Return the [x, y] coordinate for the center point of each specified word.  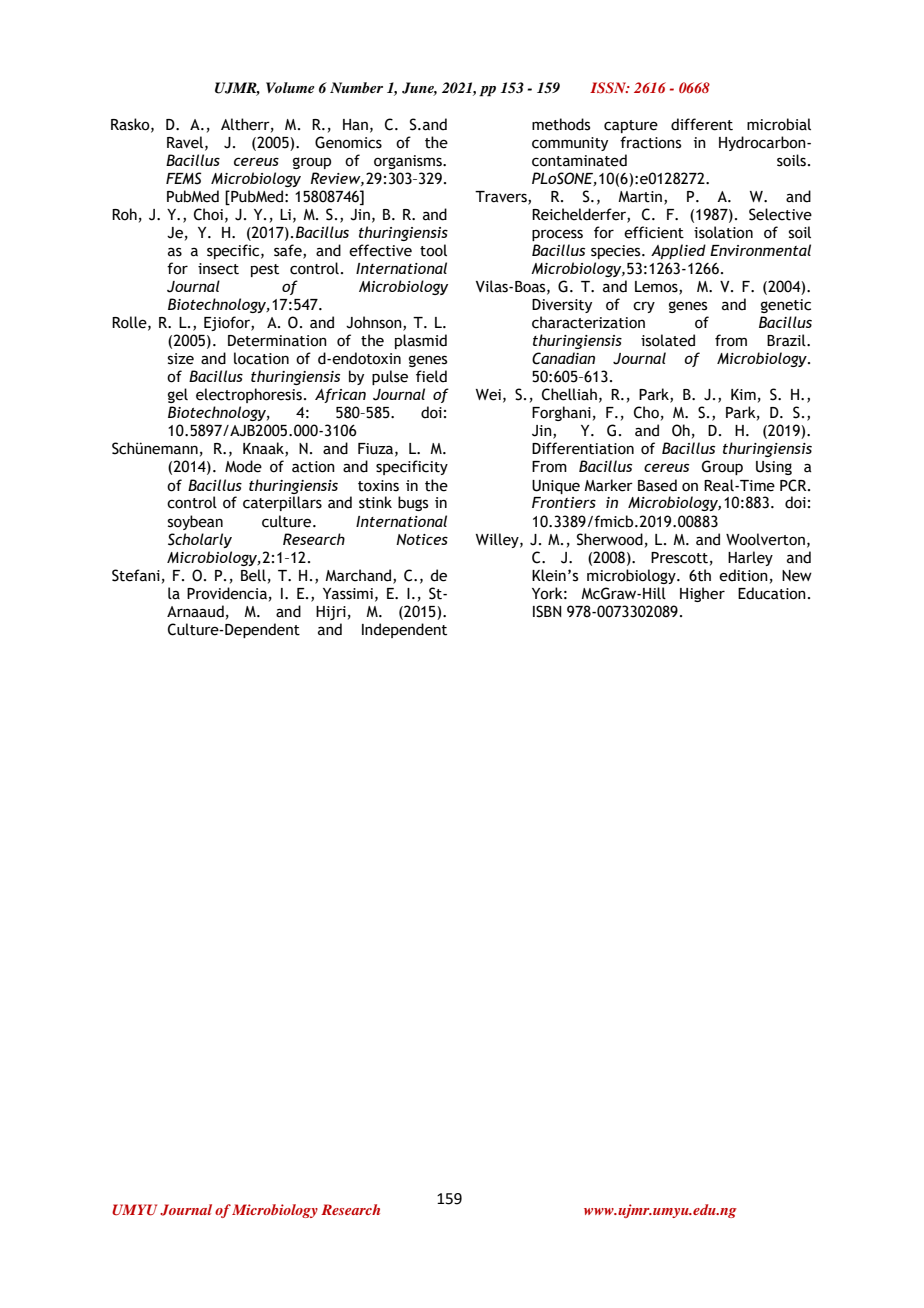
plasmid [421, 341]
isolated [668, 340]
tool [433, 250]
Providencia [227, 593]
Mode [243, 466]
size [181, 359]
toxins [378, 486]
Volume [290, 87]
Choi [208, 214]
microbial [779, 124]
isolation [723, 232]
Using [774, 468]
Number [356, 87]
